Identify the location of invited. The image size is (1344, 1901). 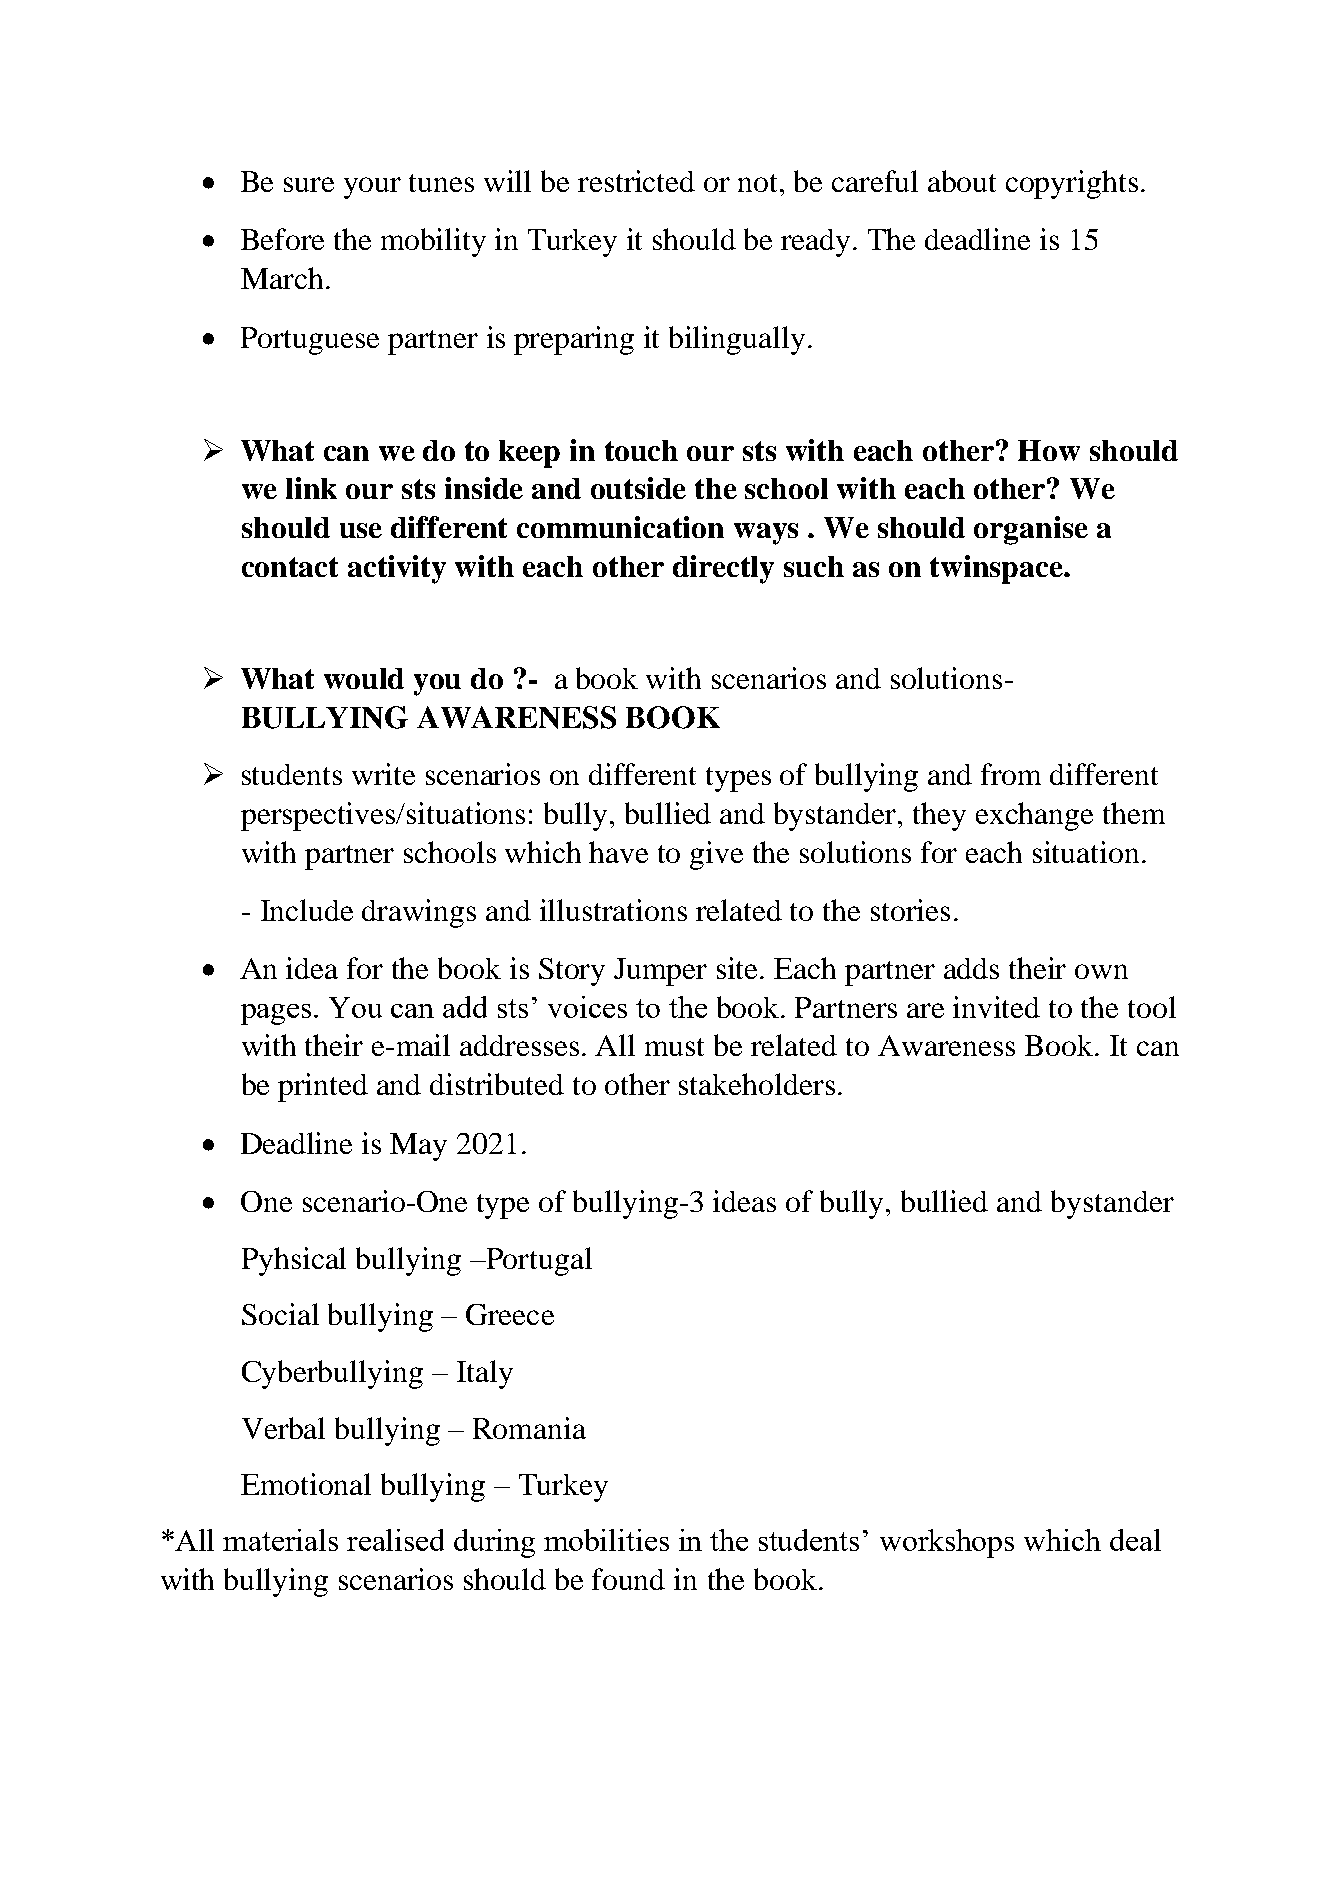
(996, 1007).
